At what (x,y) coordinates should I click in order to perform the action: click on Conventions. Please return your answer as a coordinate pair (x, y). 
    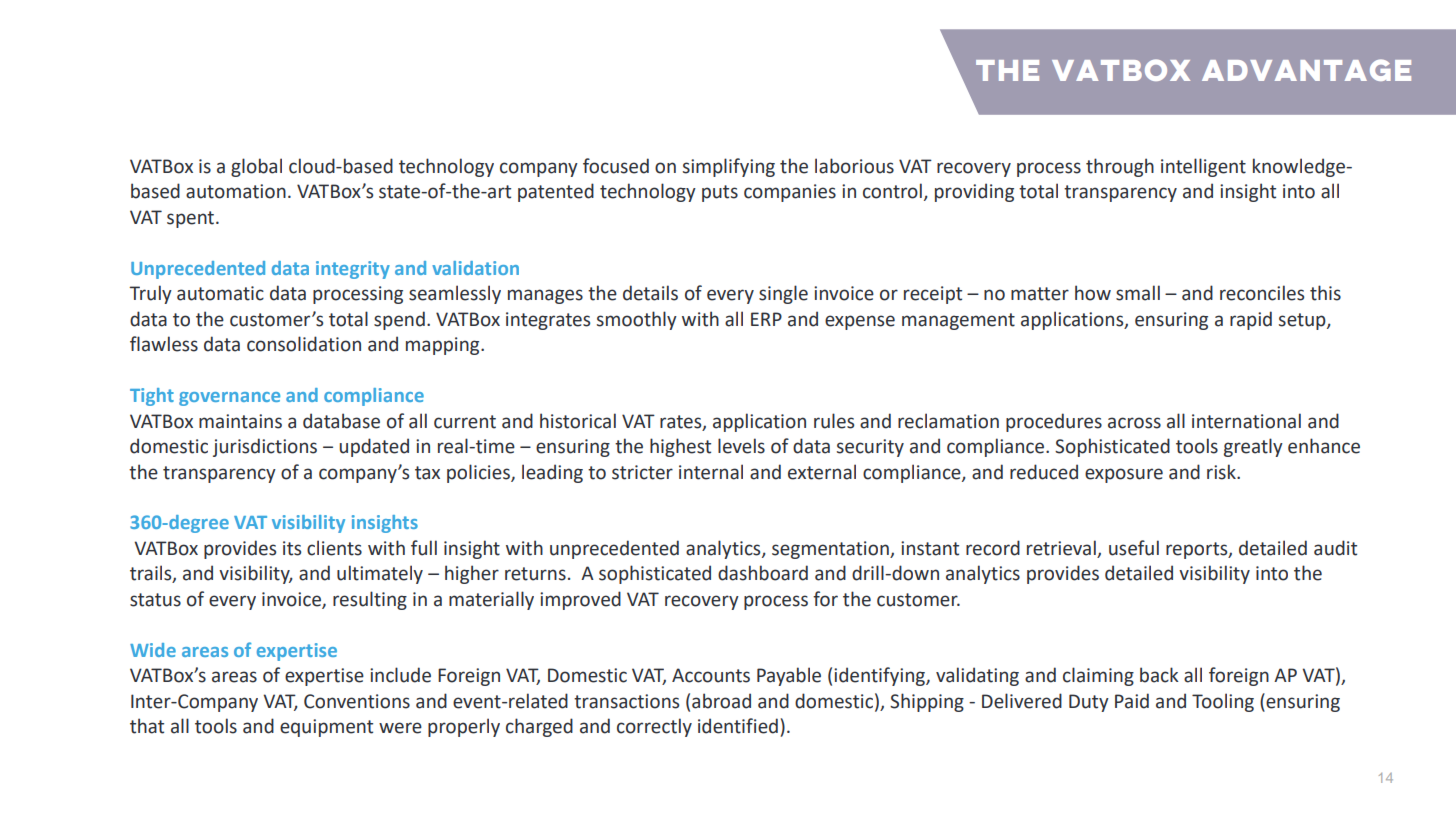
    Looking at the image, I should click on (357, 701).
